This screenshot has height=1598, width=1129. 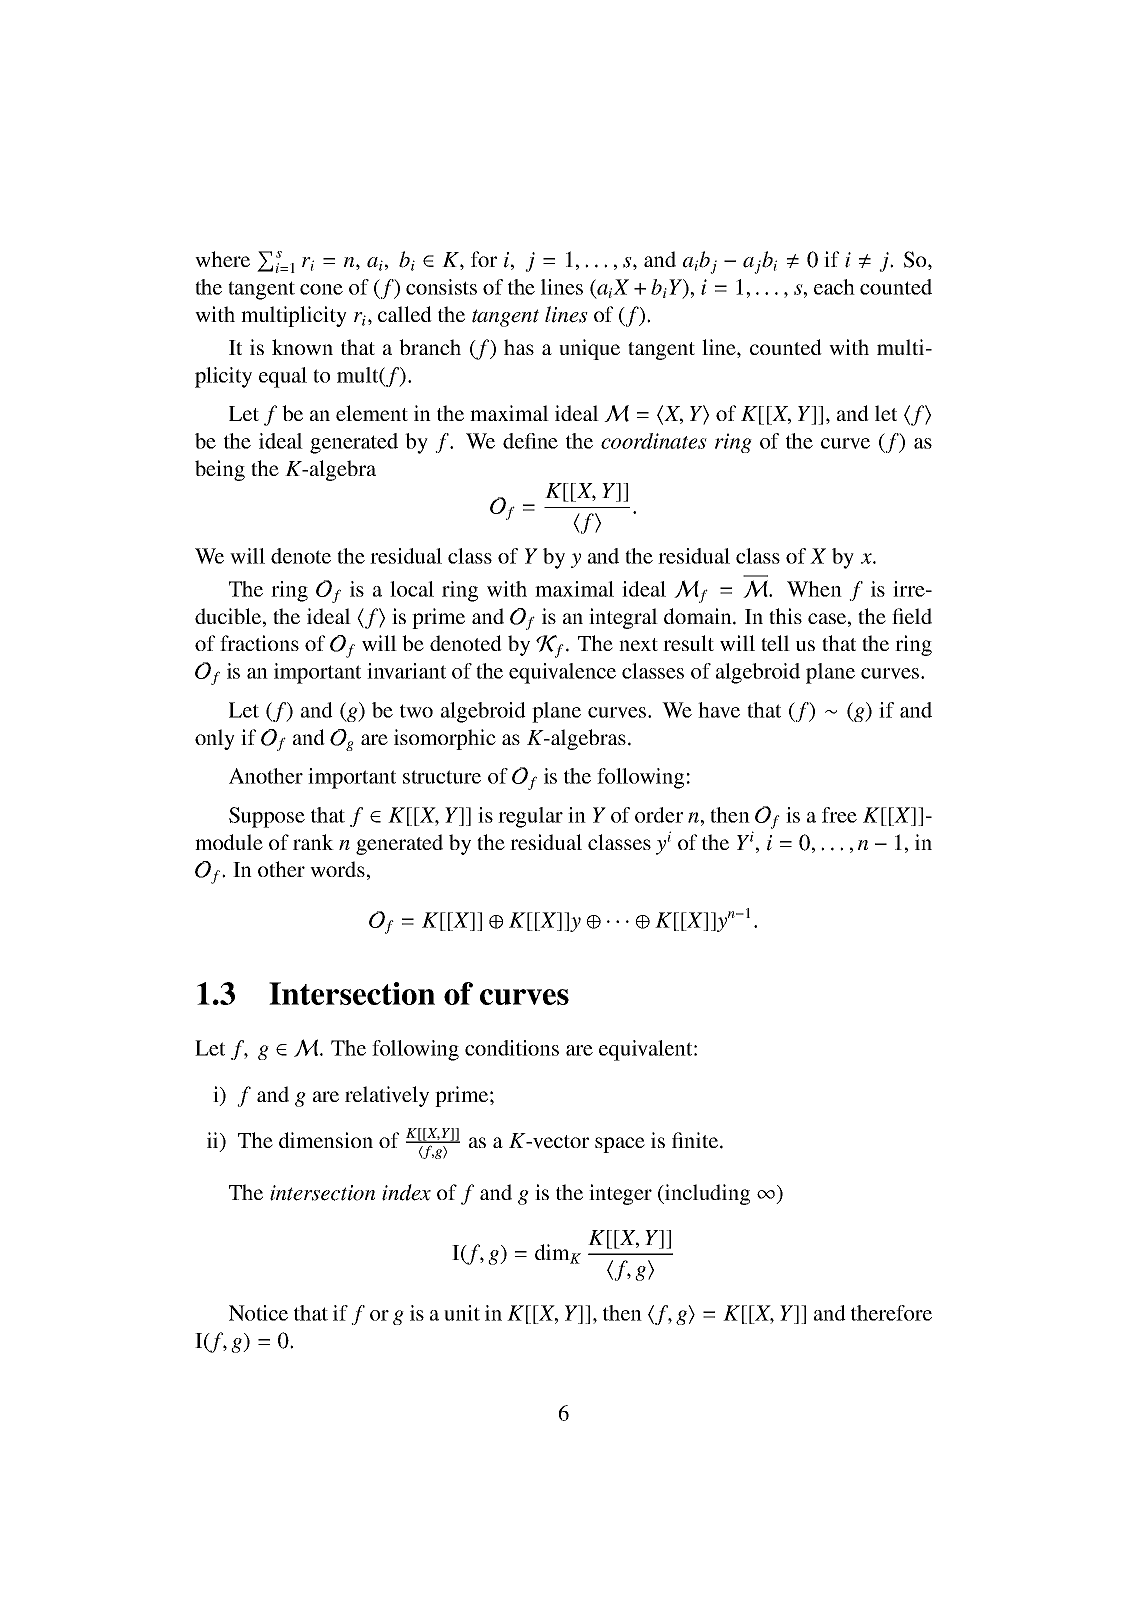 I want to click on unique, so click(x=589, y=349).
